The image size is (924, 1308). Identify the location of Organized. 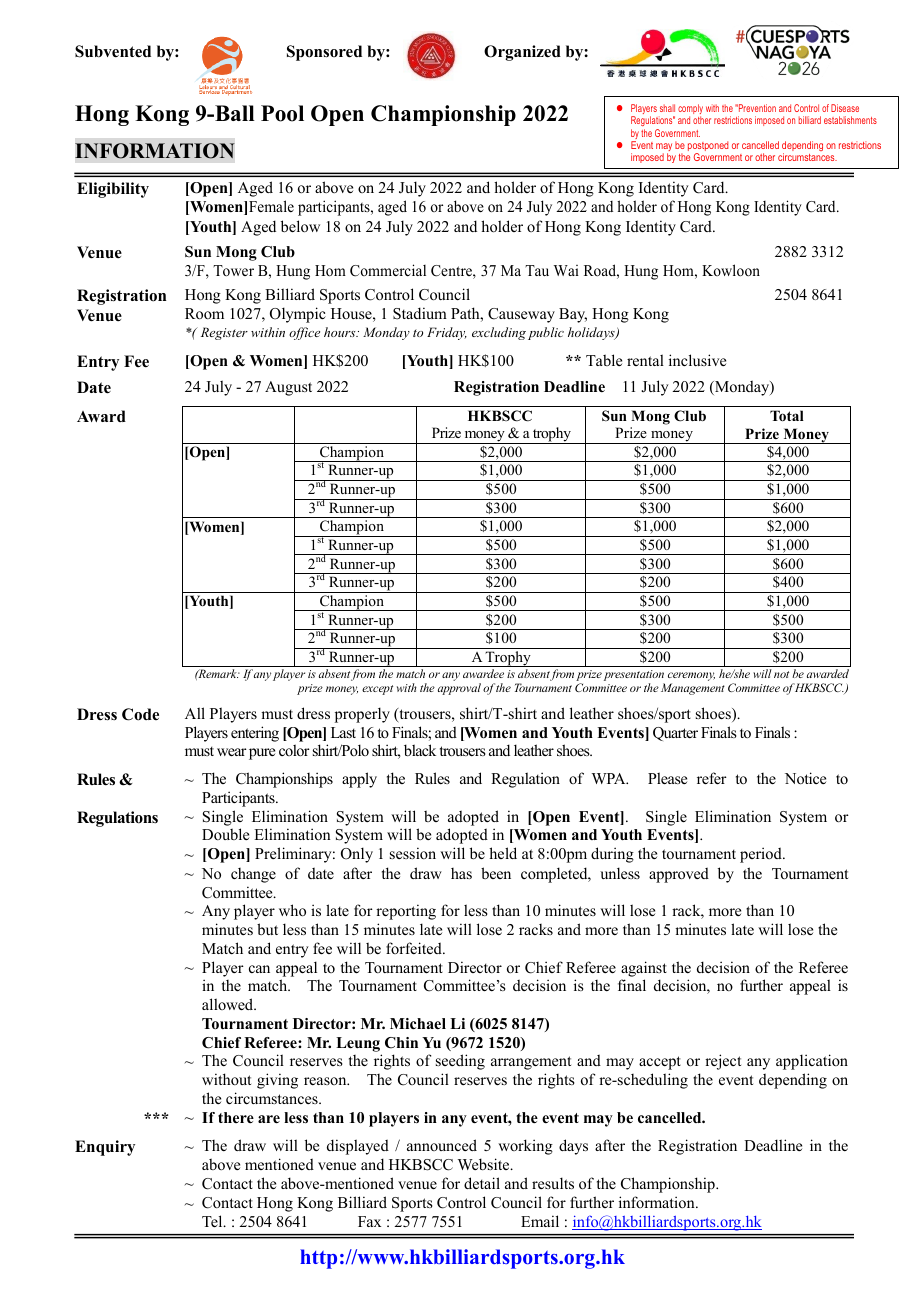
(522, 53).
